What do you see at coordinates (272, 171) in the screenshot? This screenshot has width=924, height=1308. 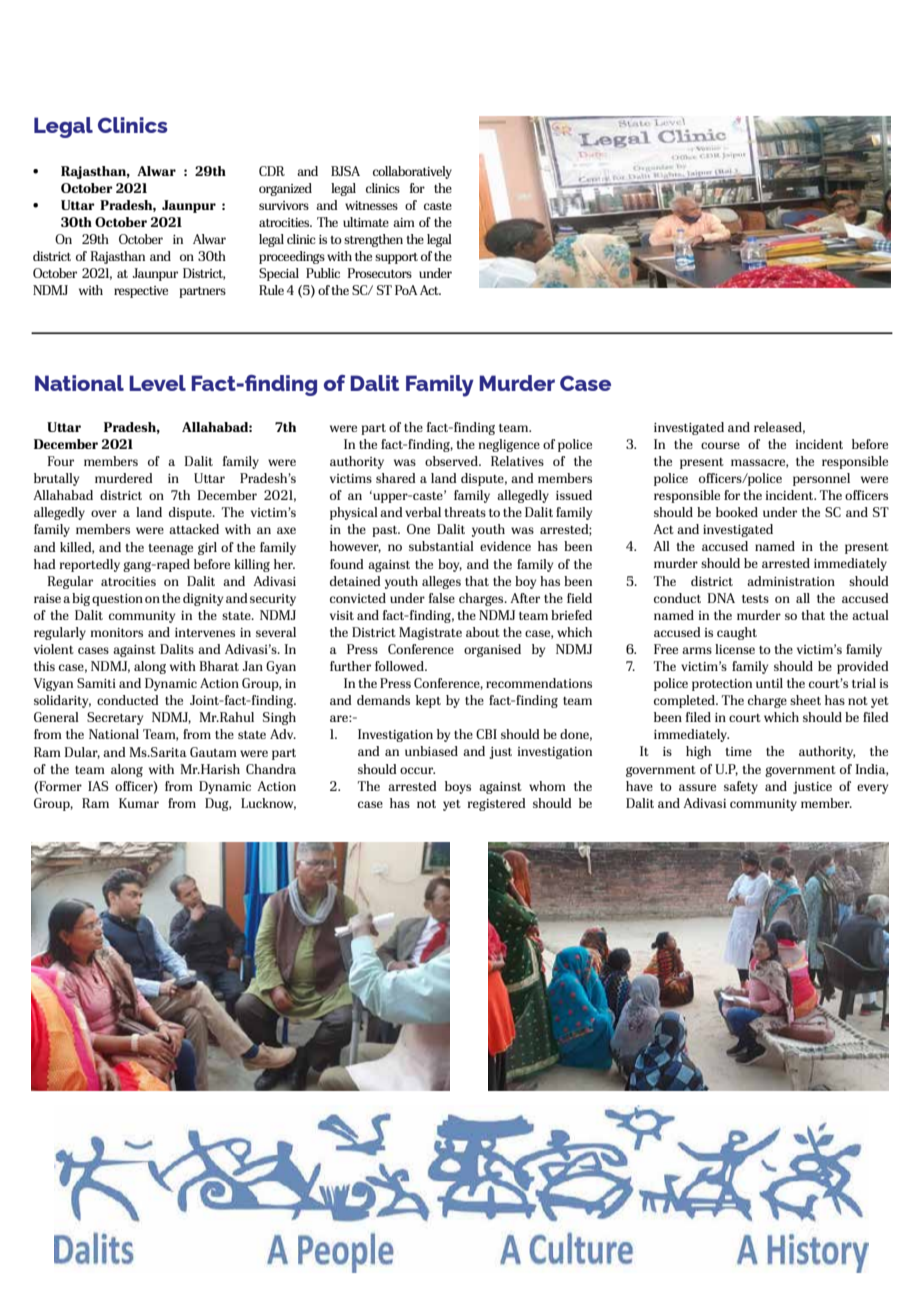 I see `CDR` at bounding box center [272, 171].
